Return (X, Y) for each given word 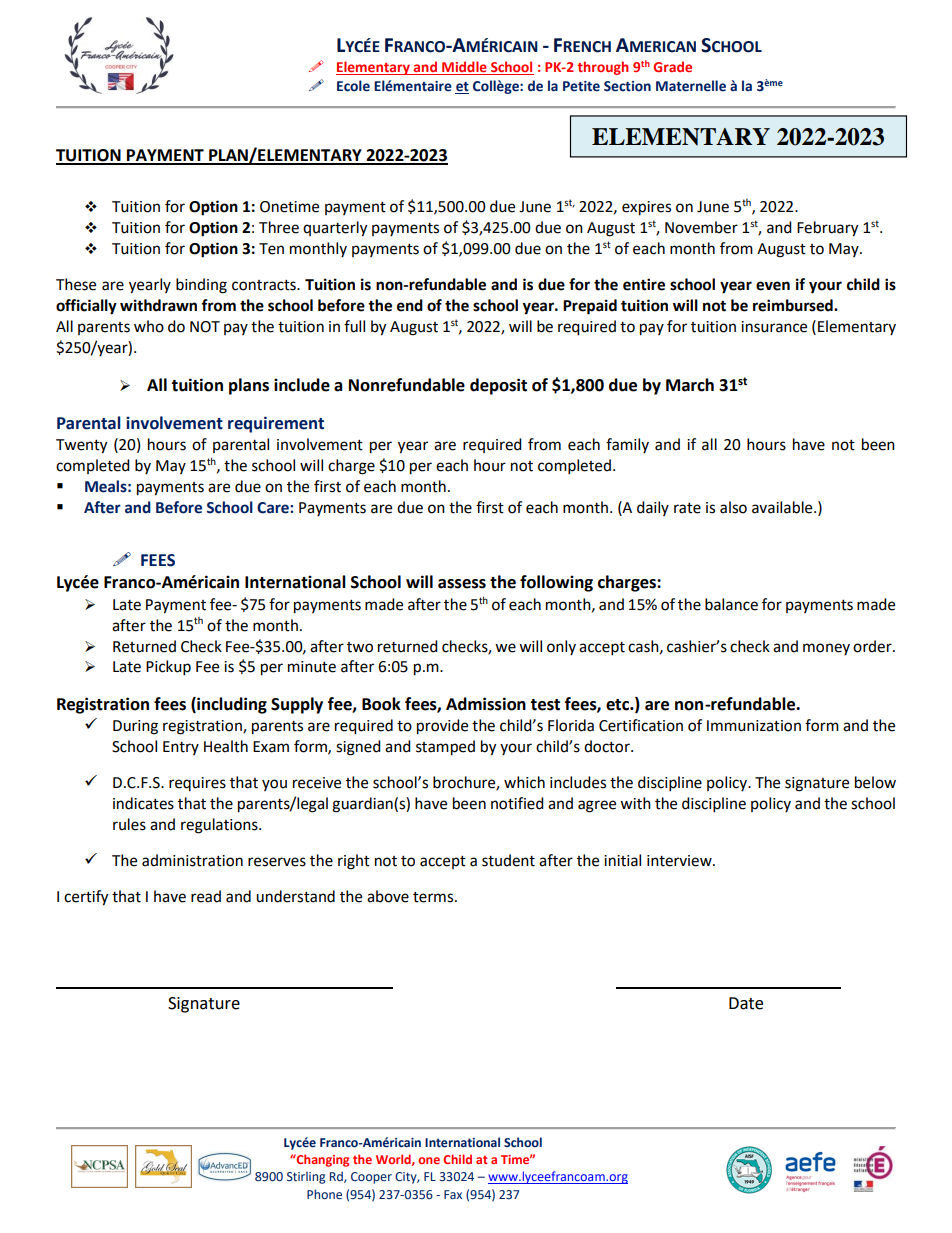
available (783, 507)
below (875, 782)
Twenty (81, 446)
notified (517, 803)
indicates (143, 803)
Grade (672, 66)
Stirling (306, 1177)
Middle (464, 68)
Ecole (353, 86)
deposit (498, 386)
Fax (453, 1194)
